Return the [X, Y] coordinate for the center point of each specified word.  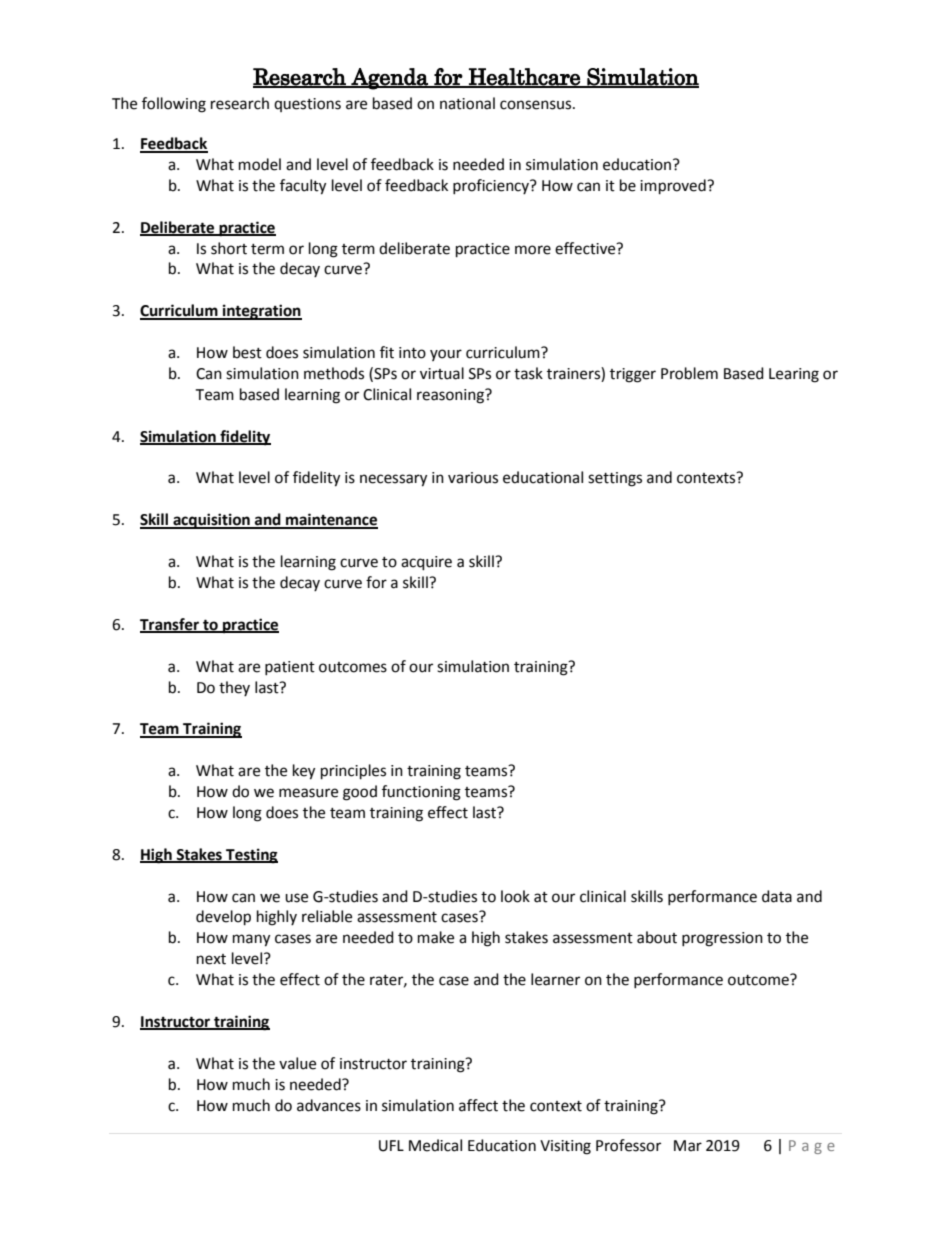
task [528, 373]
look [515, 896]
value [297, 1063]
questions [307, 105]
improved [674, 187]
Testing [251, 856]
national [467, 103]
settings [615, 479]
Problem [689, 373]
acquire [426, 563]
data [777, 896]
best [247, 352]
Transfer [171, 625]
